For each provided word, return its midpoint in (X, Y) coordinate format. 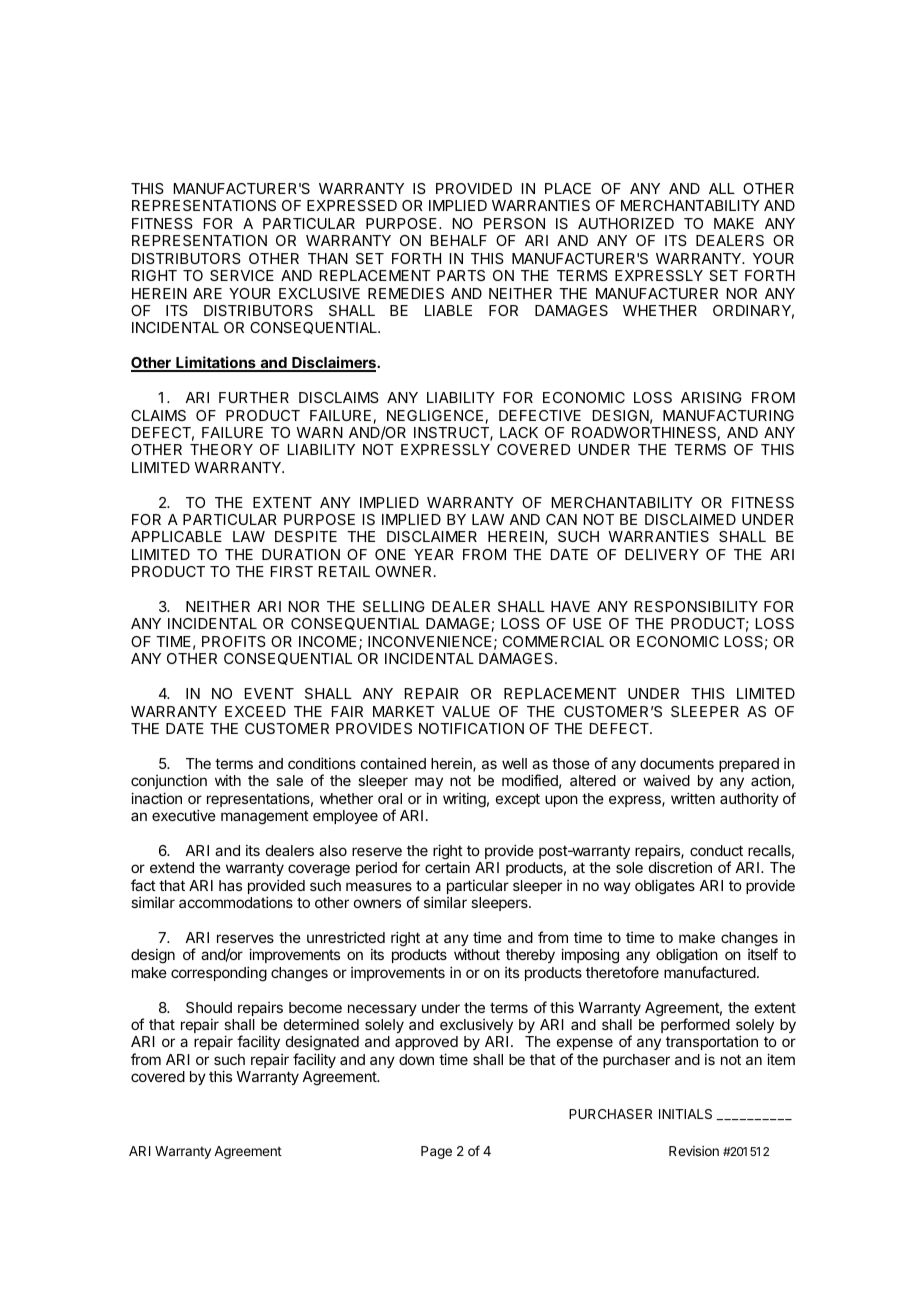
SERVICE (242, 275)
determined (321, 1024)
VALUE (466, 711)
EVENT (269, 693)
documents (677, 763)
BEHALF (459, 240)
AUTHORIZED (626, 223)
